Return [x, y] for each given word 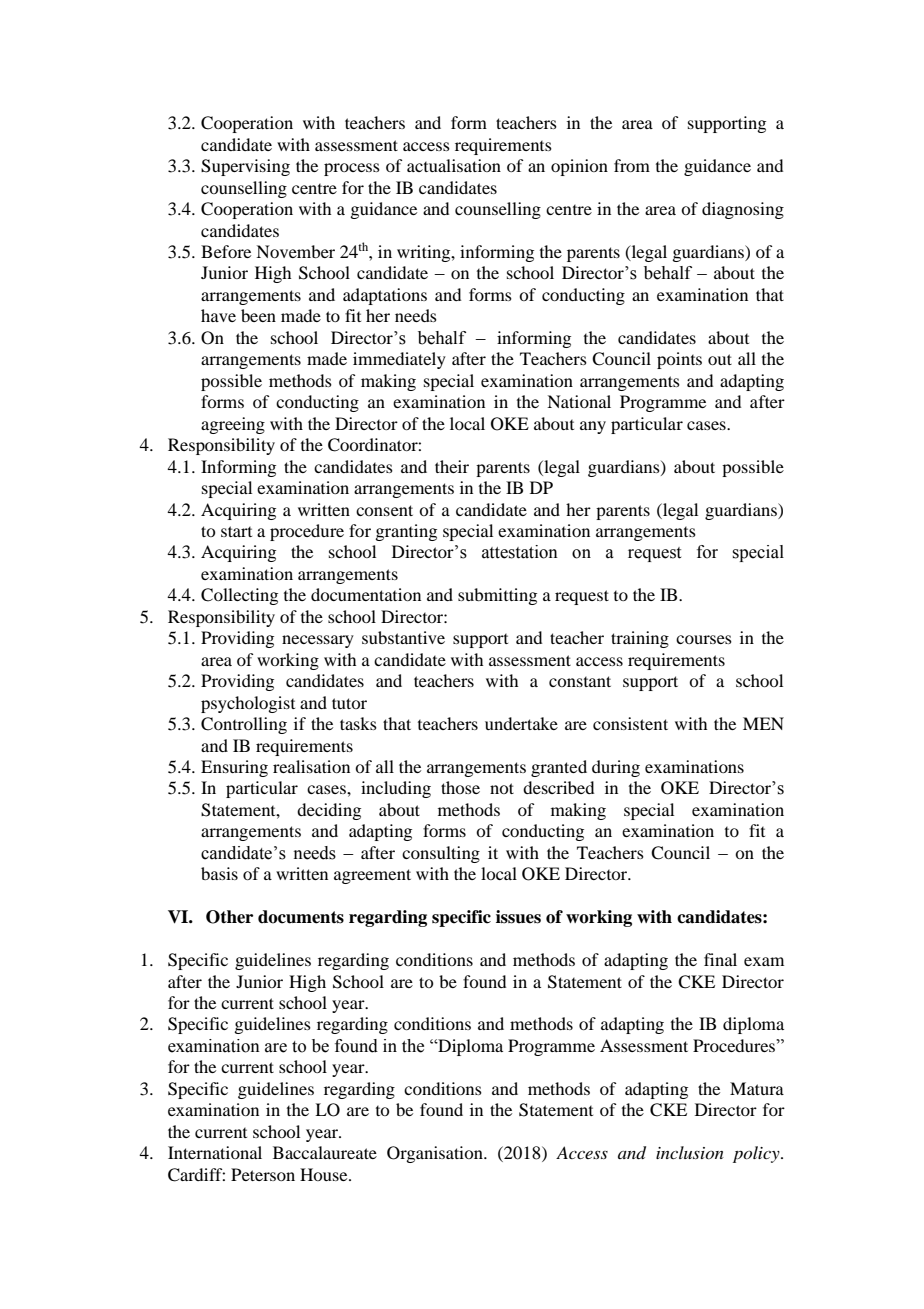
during [616, 768]
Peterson [263, 1174]
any [593, 427]
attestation [520, 552]
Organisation [436, 1154]
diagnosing [743, 210]
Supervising [245, 167]
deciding [329, 811]
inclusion [690, 1152]
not [502, 788]
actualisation [454, 165]
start [236, 531]
